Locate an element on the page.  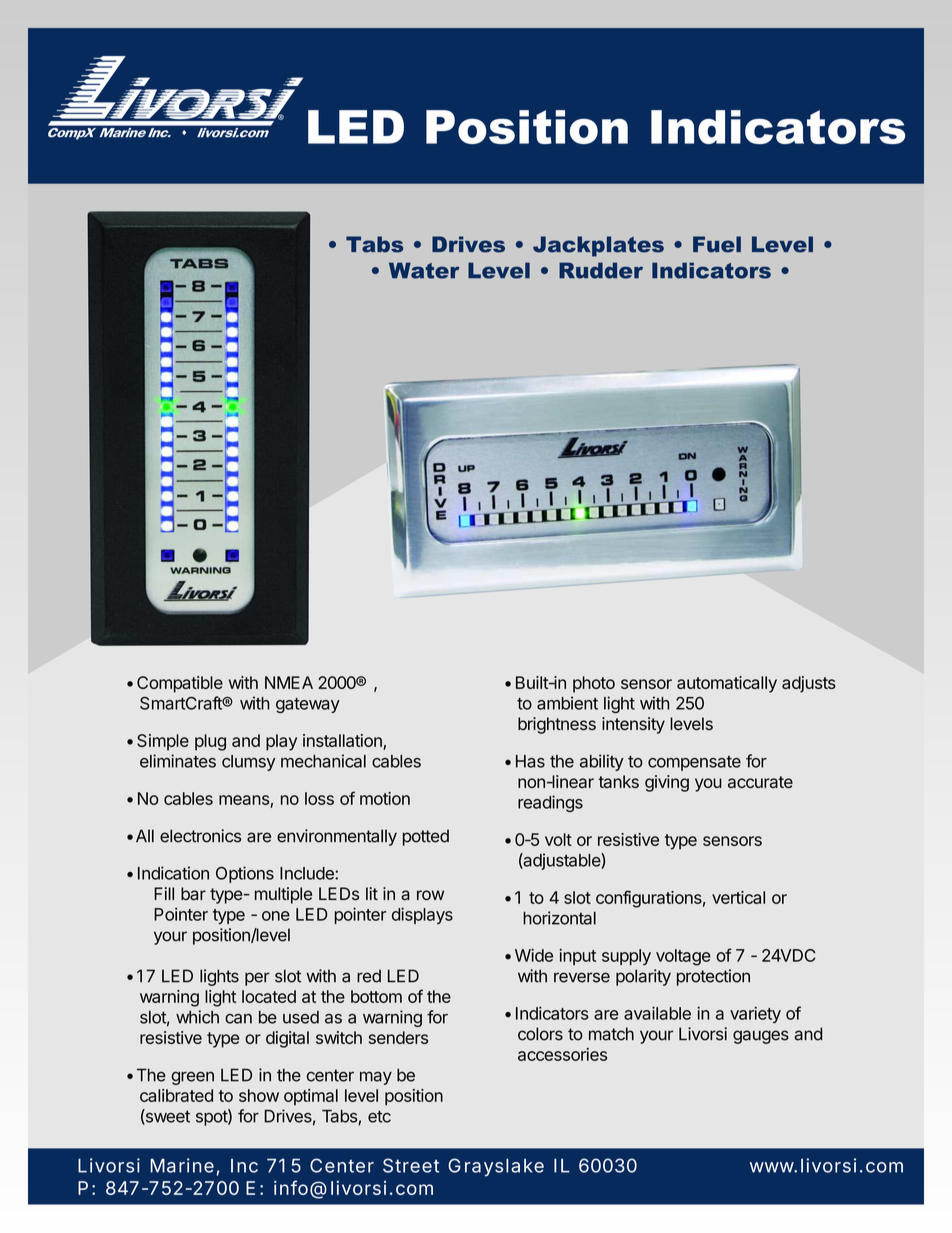
Street is located at coordinates (411, 1165).
